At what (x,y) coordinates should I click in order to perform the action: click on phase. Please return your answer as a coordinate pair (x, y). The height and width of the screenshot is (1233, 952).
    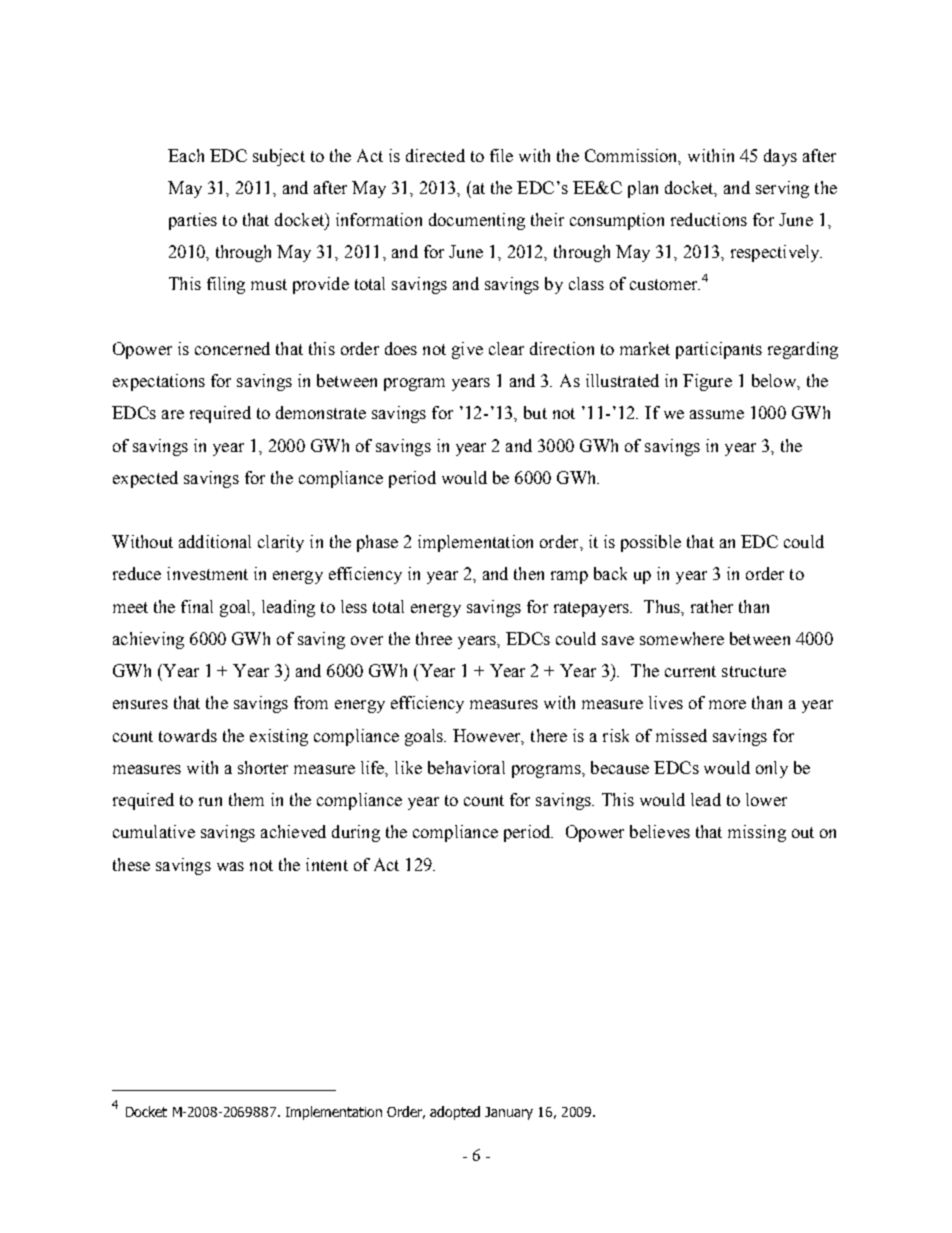
    Looking at the image, I should click on (377, 543).
